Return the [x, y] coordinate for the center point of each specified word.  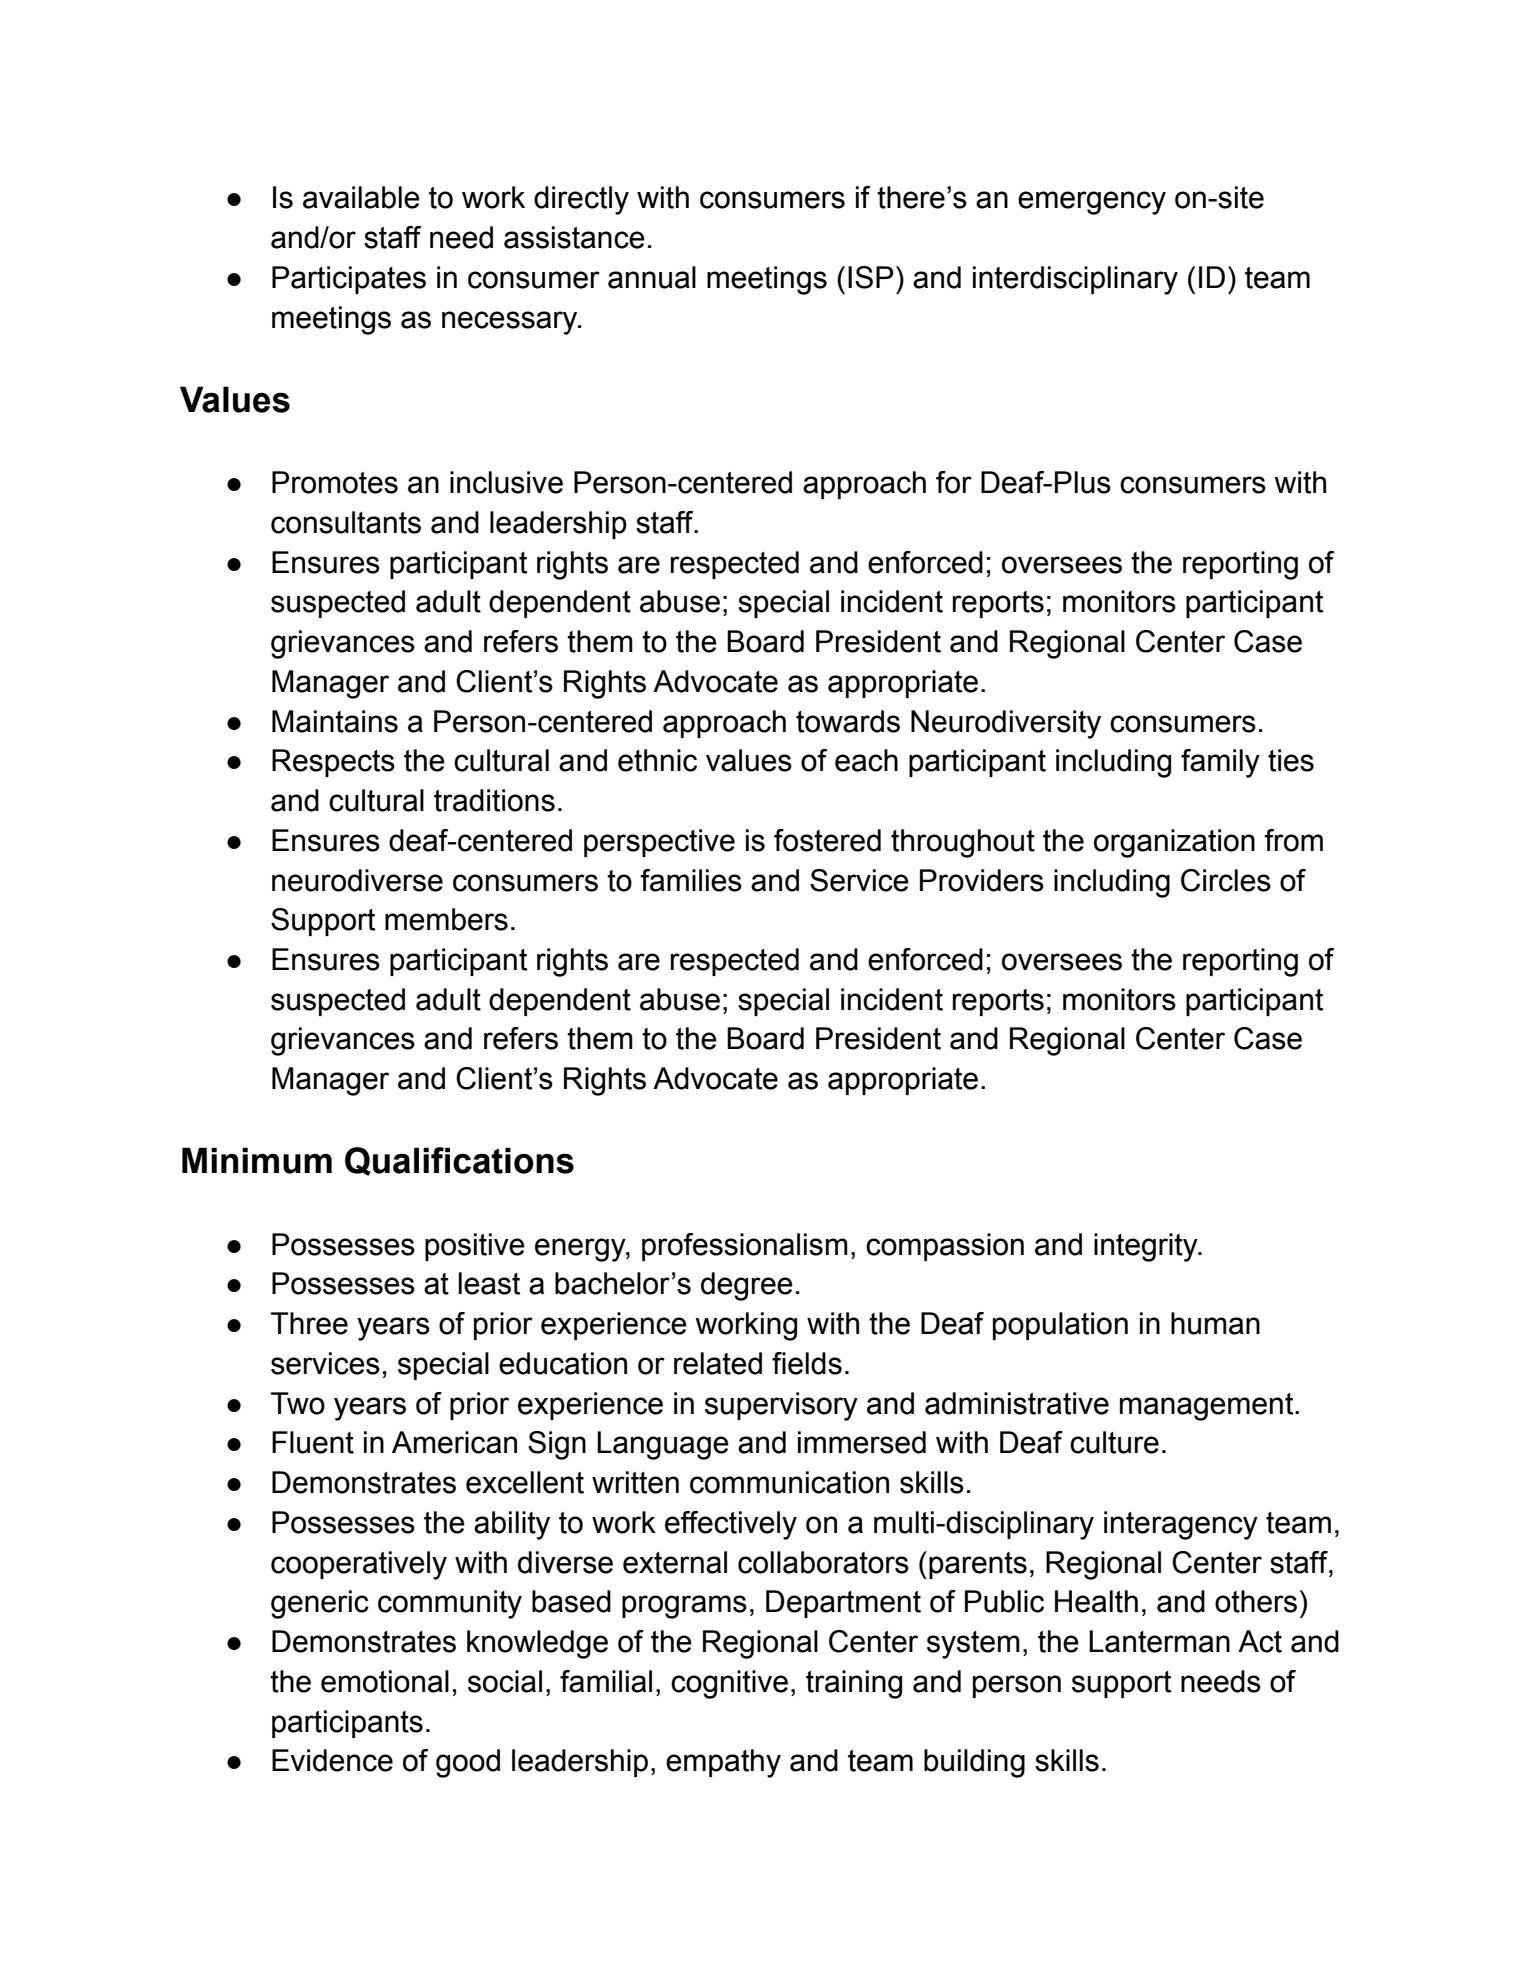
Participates [349, 280]
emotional [385, 1681]
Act [1260, 1641]
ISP [870, 277]
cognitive [729, 1684]
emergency [1092, 203]
